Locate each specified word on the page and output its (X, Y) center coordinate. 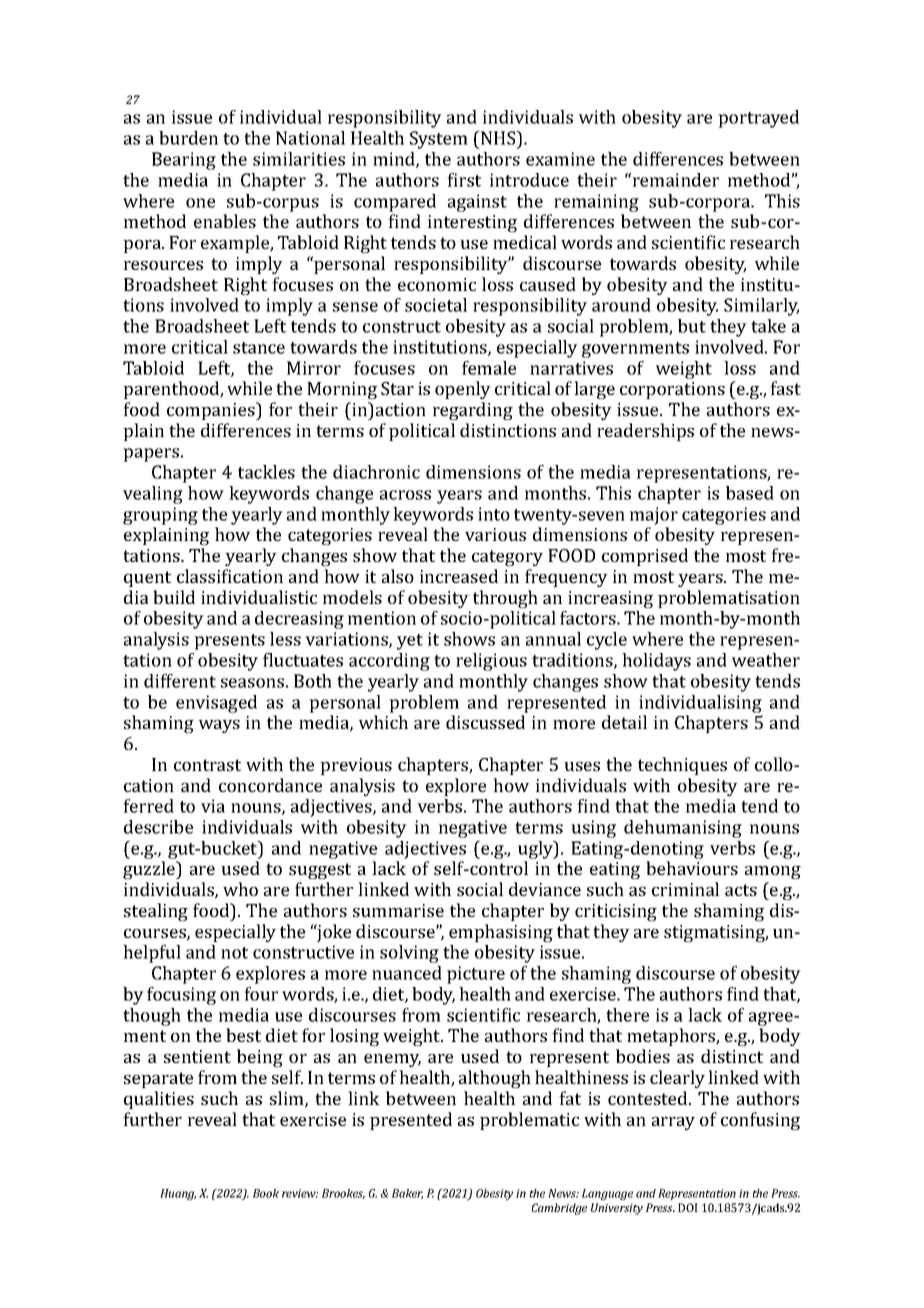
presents (229, 642)
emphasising (501, 933)
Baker (407, 1194)
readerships (645, 432)
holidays (656, 662)
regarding (473, 411)
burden (188, 138)
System (439, 140)
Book (266, 1193)
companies (212, 411)
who (240, 889)
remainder (676, 180)
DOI (688, 1207)
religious (491, 662)
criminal (685, 889)
